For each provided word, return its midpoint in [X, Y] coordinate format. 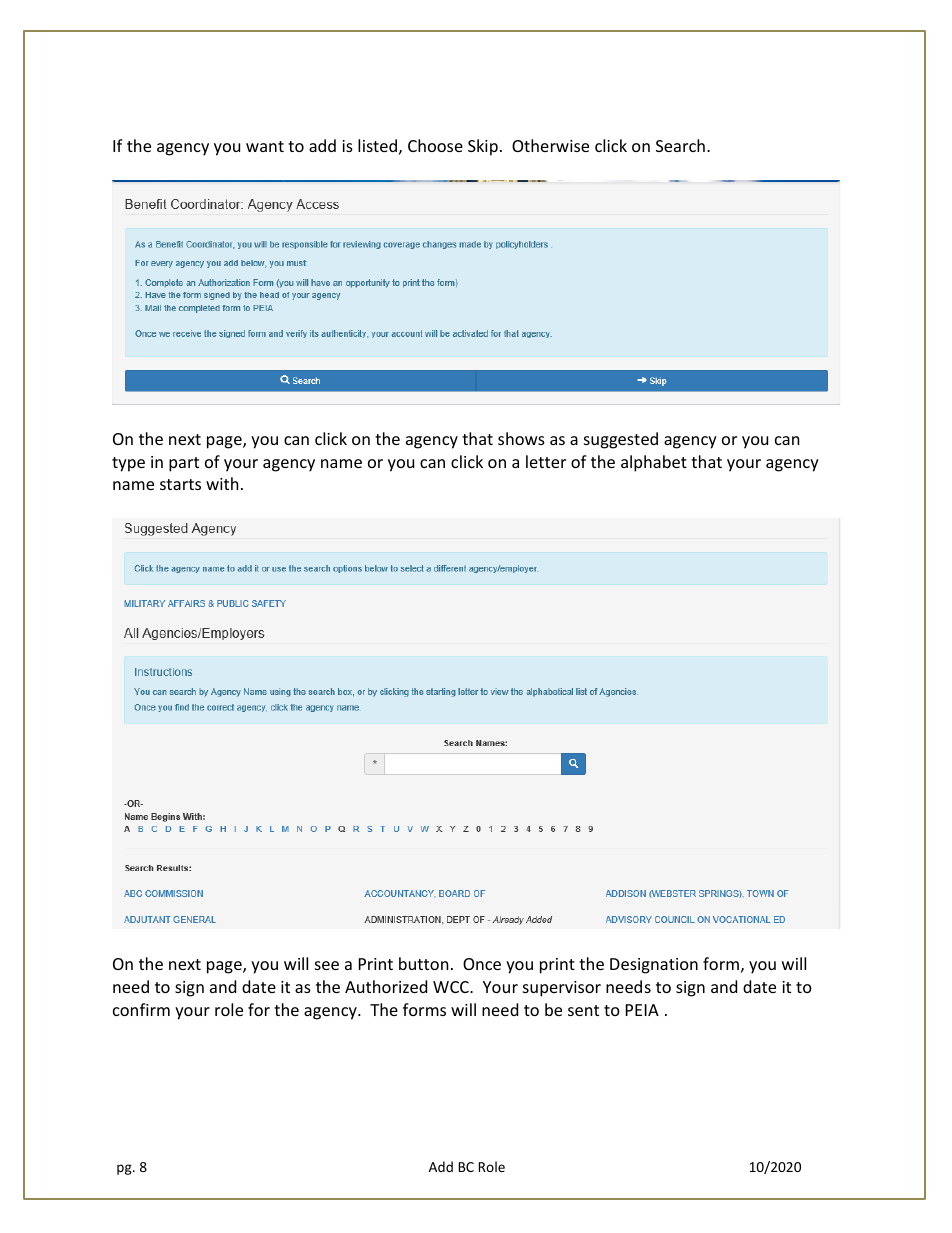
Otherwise [550, 145]
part [184, 464]
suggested [621, 440]
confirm [141, 1009]
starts [180, 484]
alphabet [654, 463]
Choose [435, 145]
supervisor [562, 989]
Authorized [386, 986]
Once [482, 964]
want [265, 146]
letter [546, 461]
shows [521, 438]
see [327, 965]
